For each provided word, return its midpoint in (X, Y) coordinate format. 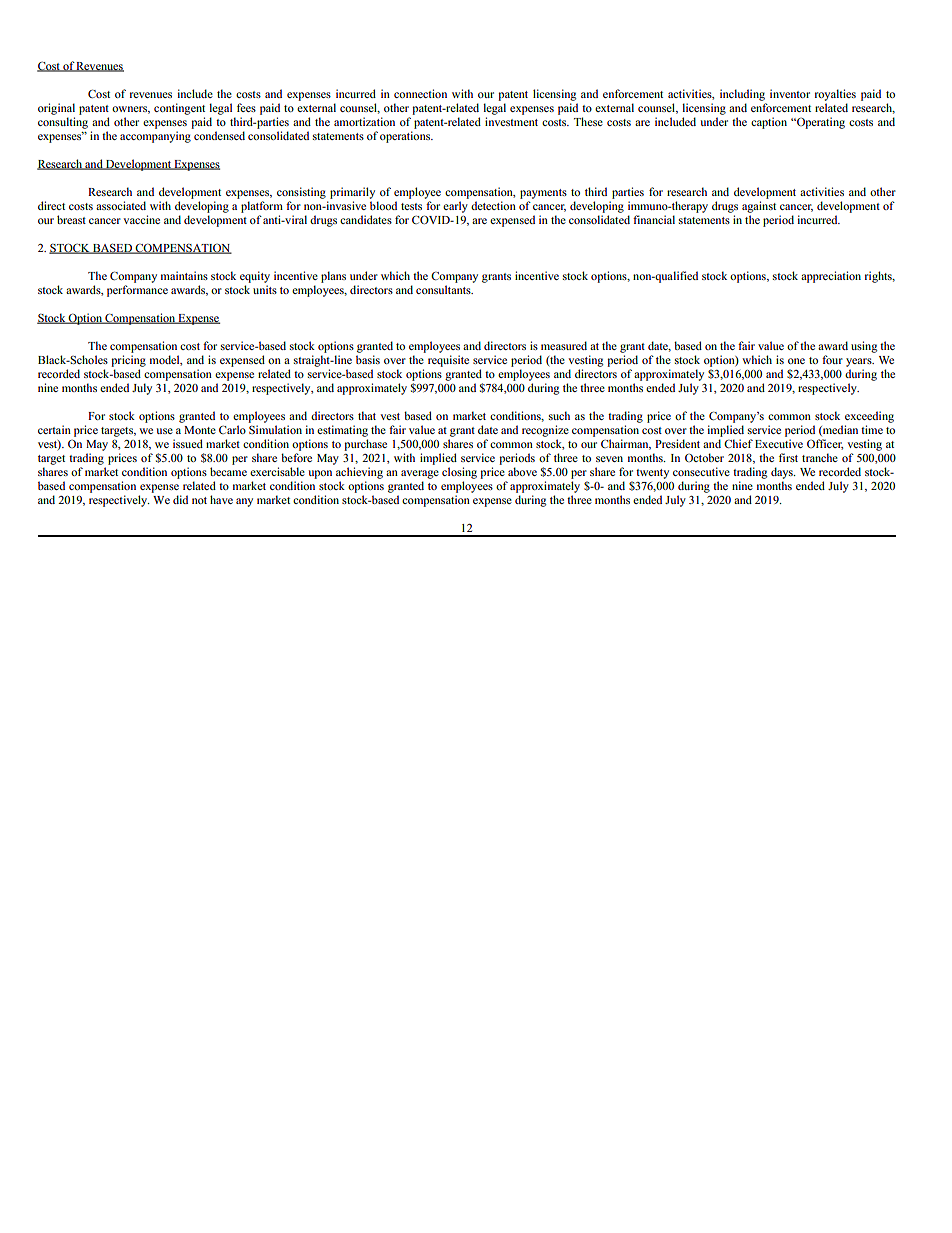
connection (420, 93)
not (199, 500)
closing (459, 473)
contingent (179, 109)
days (783, 473)
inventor (790, 93)
